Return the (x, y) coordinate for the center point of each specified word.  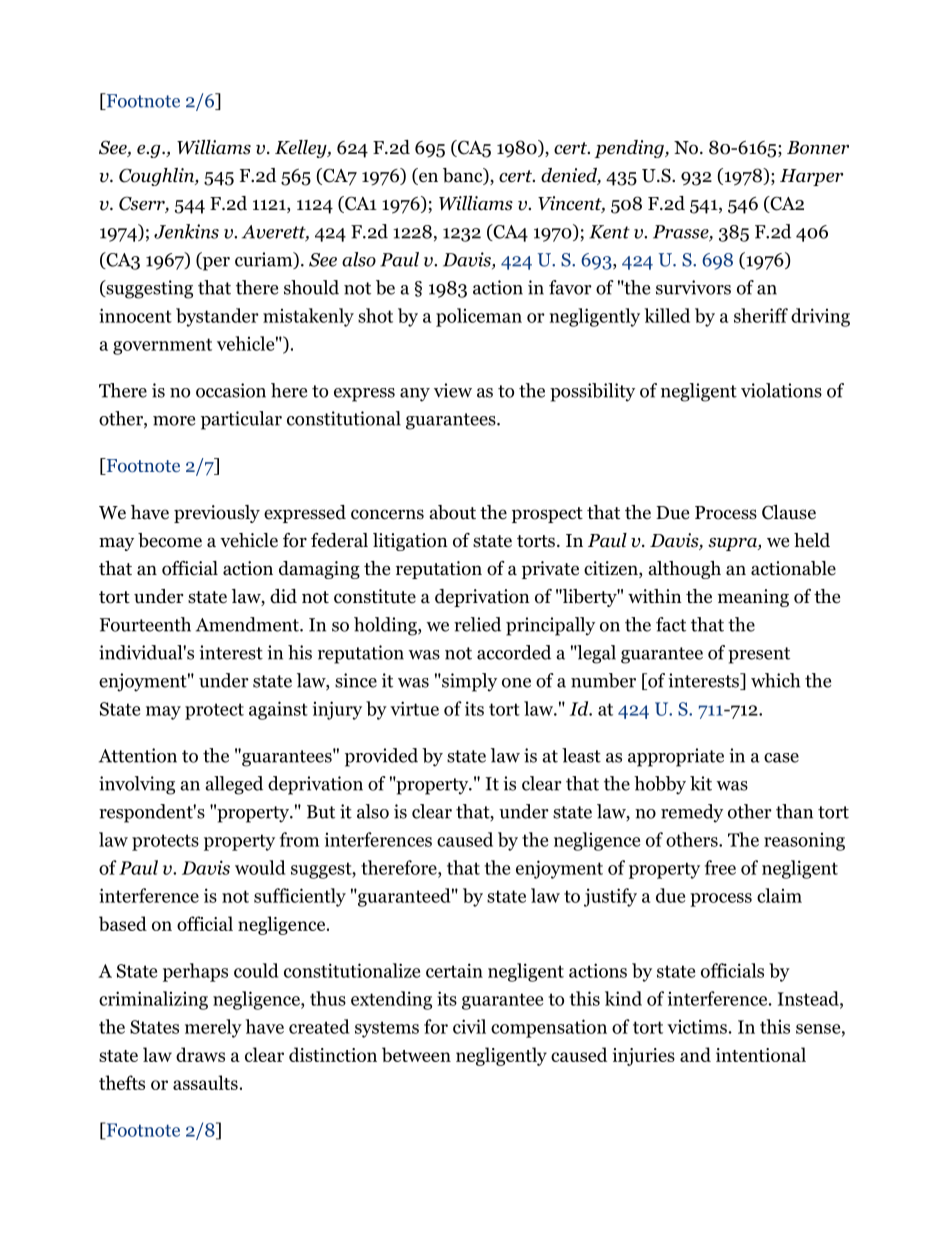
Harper (811, 177)
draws (200, 1054)
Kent (609, 232)
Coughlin (157, 177)
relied (477, 624)
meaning (753, 598)
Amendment (248, 624)
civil (469, 1026)
